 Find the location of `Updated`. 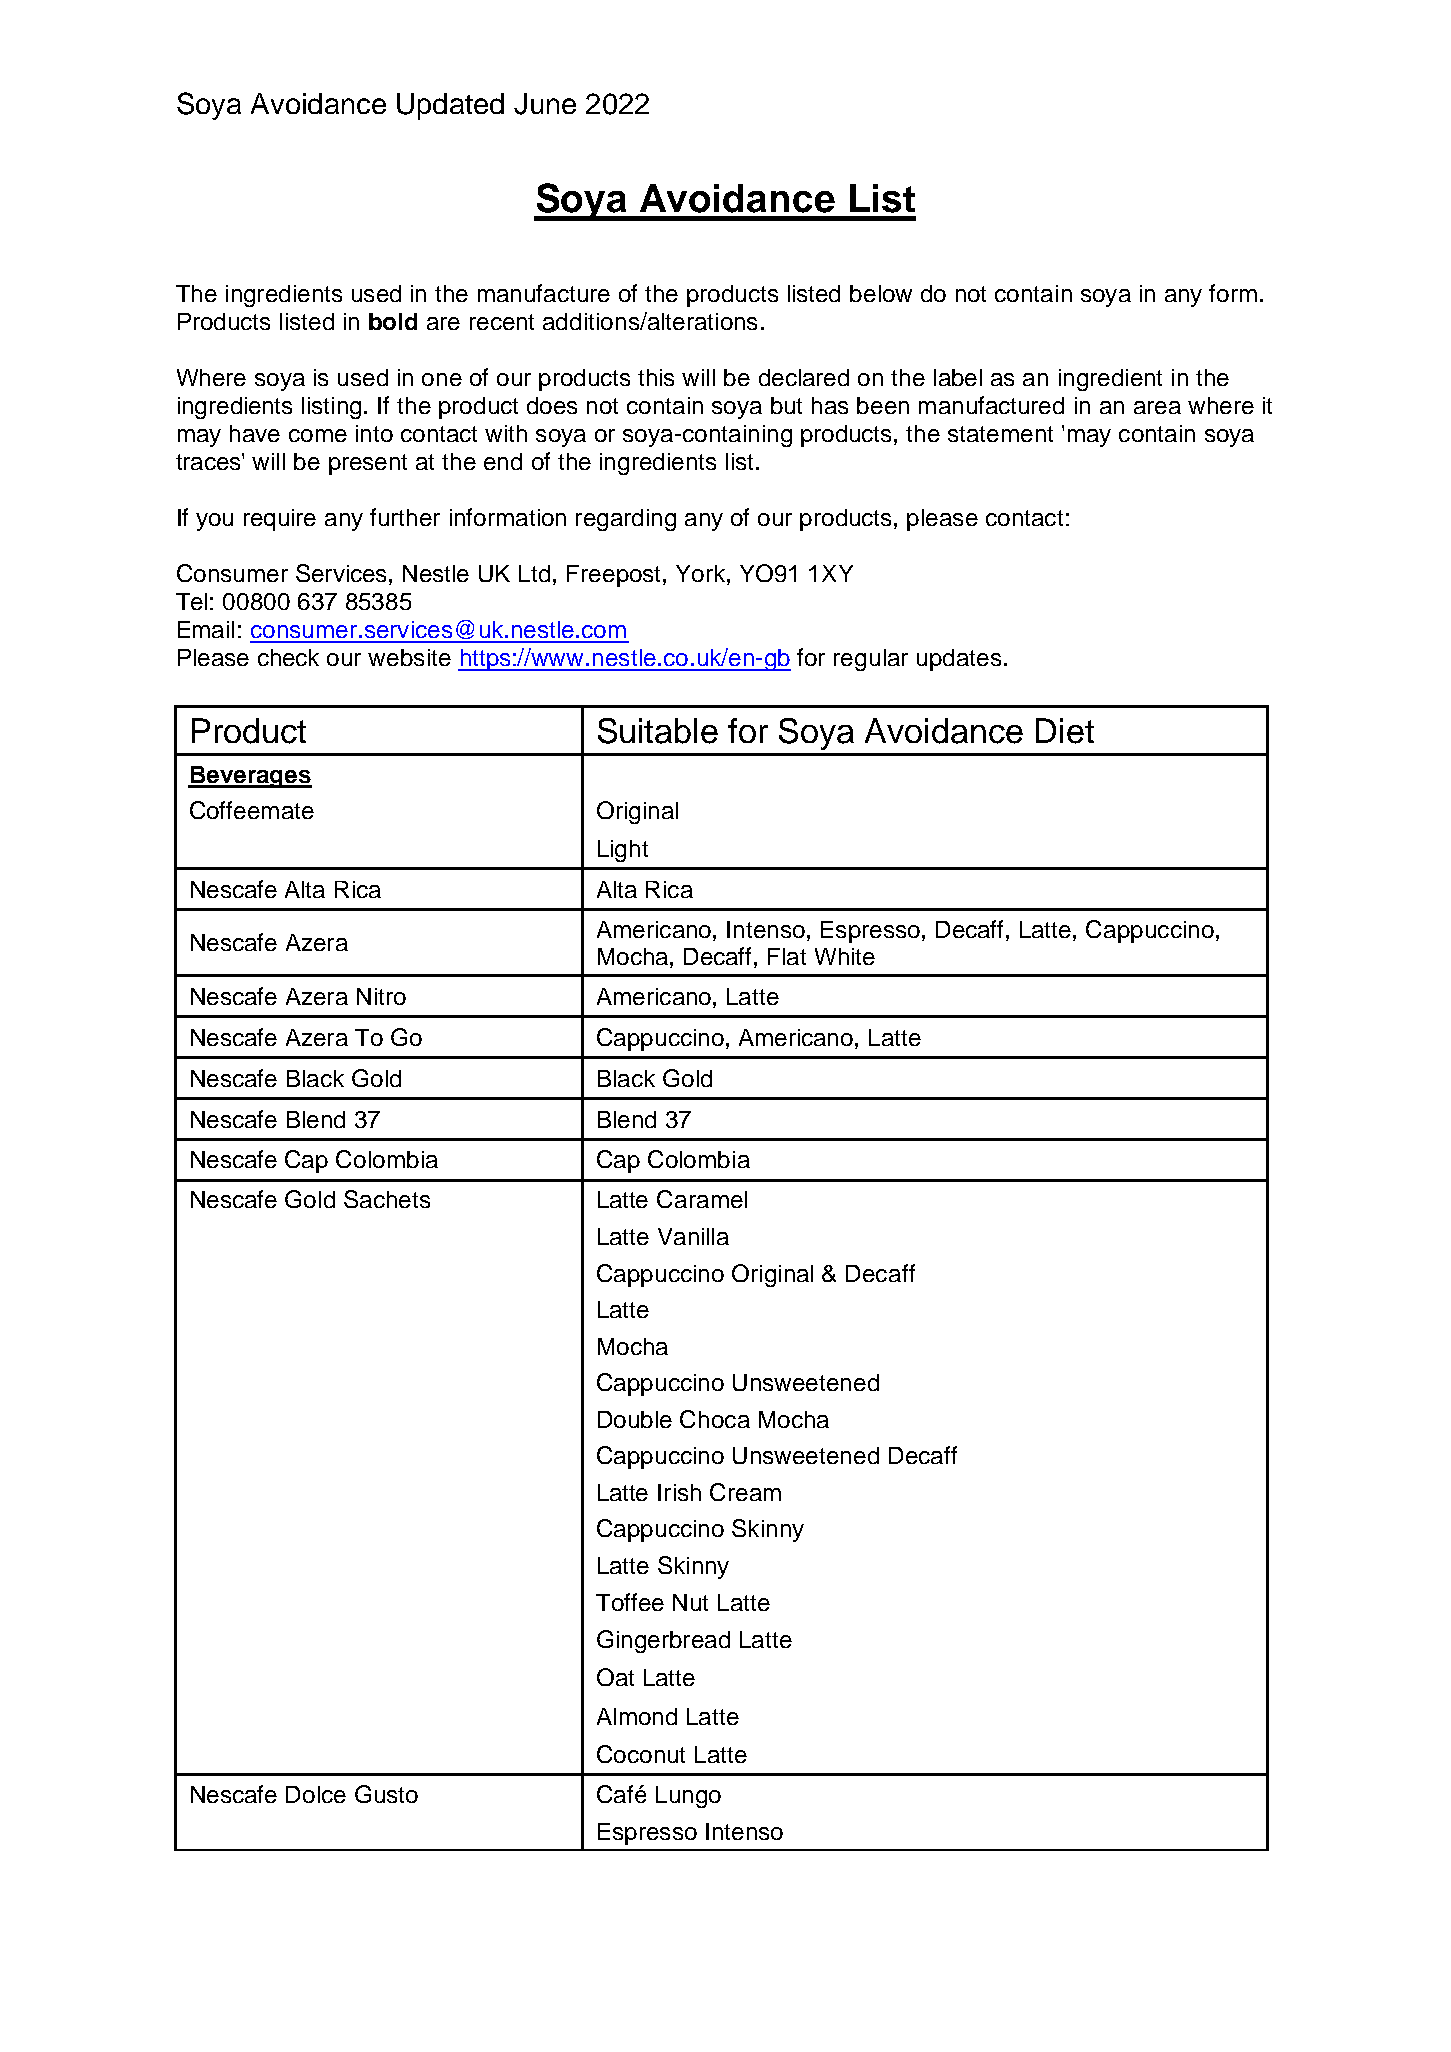

Updated is located at coordinates (450, 106).
